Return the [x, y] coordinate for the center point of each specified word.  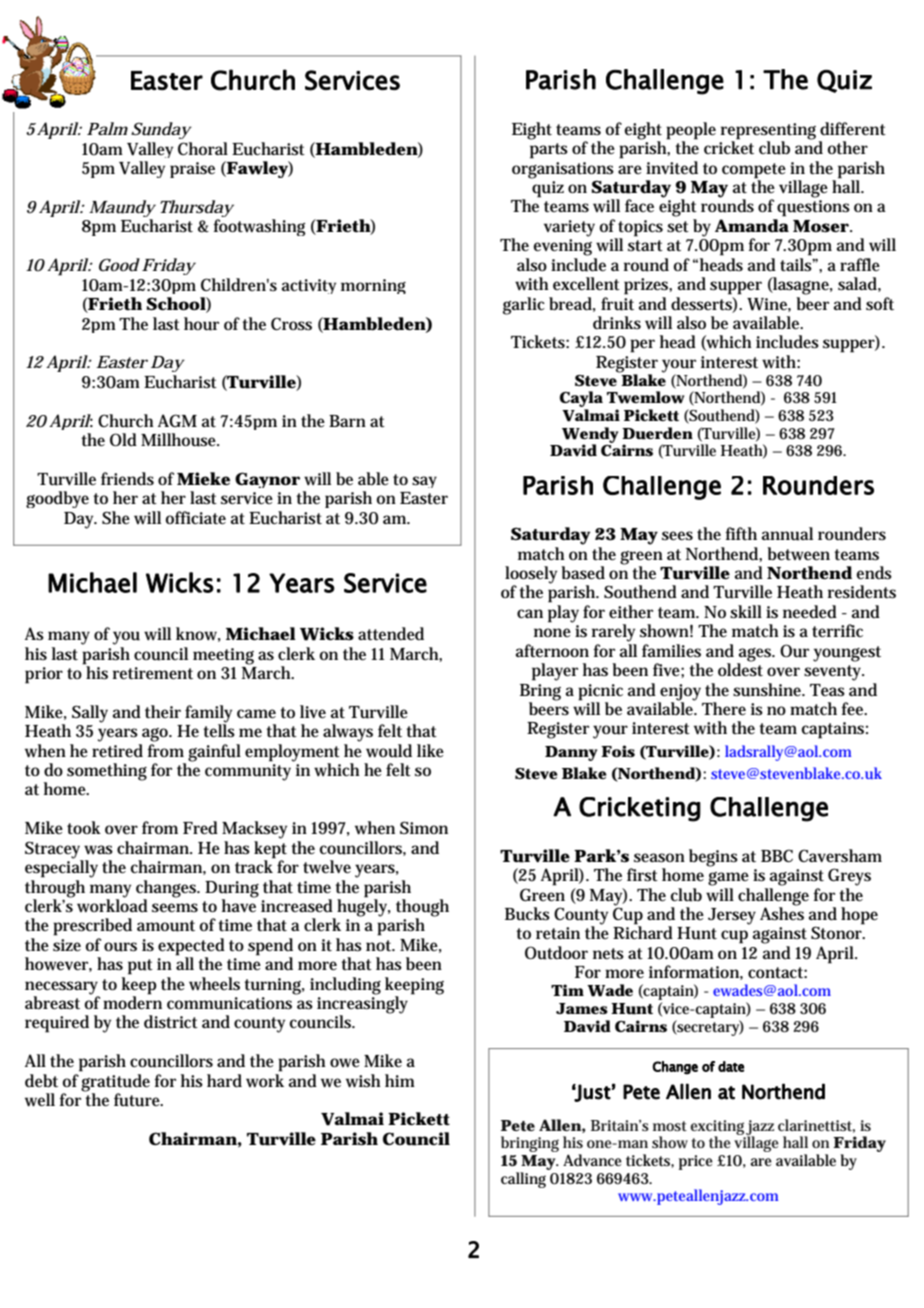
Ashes [782, 913]
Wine [769, 305]
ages [756, 656]
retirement [153, 673]
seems [175, 907]
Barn [347, 421]
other [848, 147]
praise [192, 170]
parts [549, 151]
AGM [177, 420]
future [138, 1100]
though [422, 909]
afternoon [555, 651]
